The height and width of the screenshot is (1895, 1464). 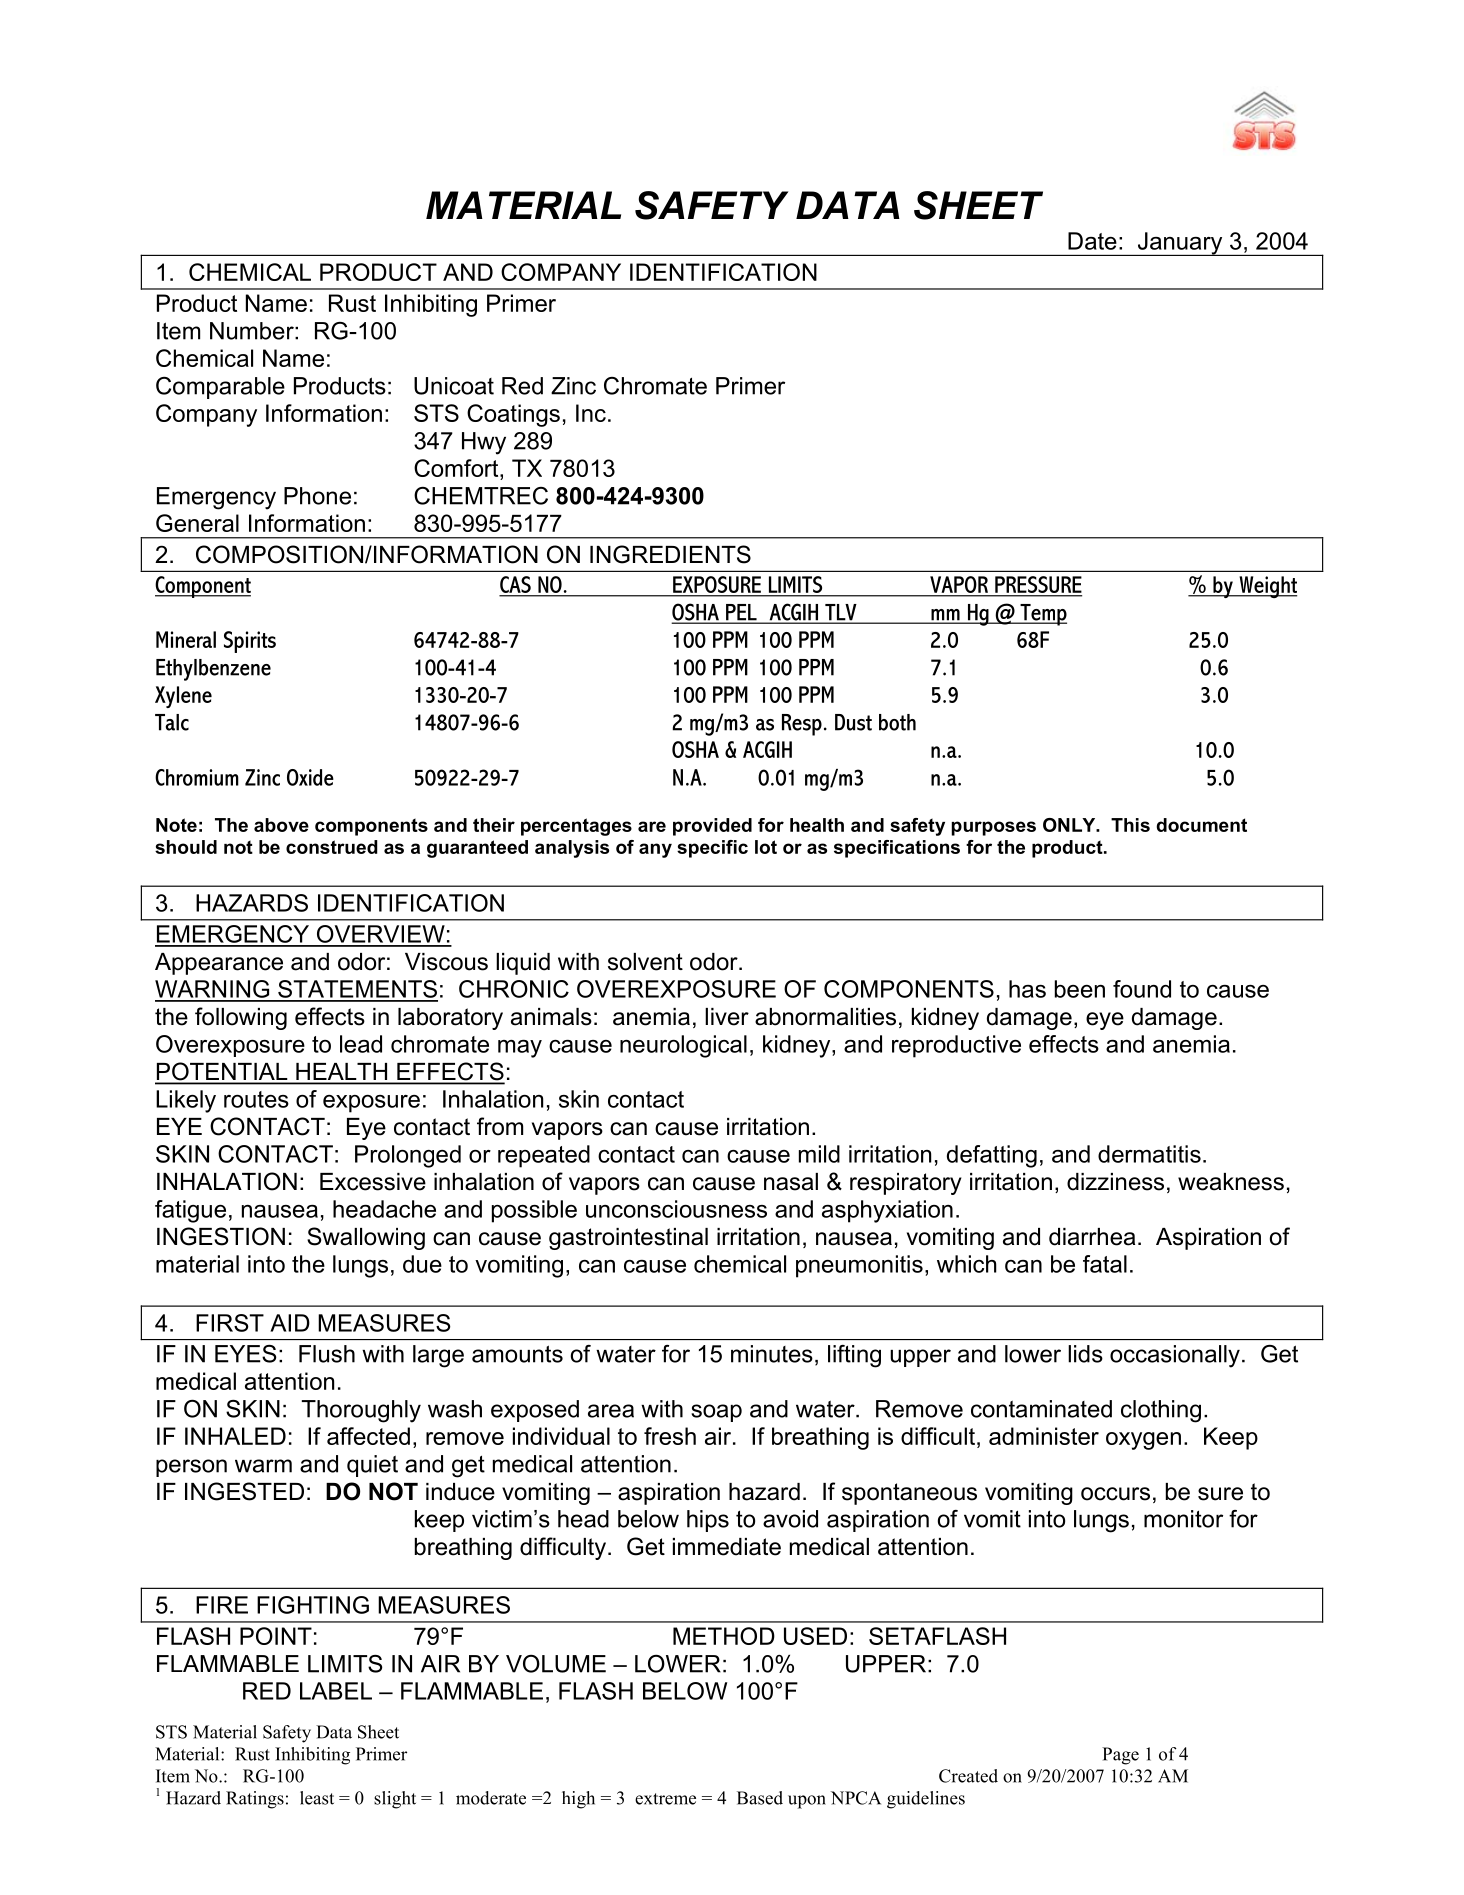 What do you see at coordinates (1142, 989) in the screenshot?
I see `found` at bounding box center [1142, 989].
